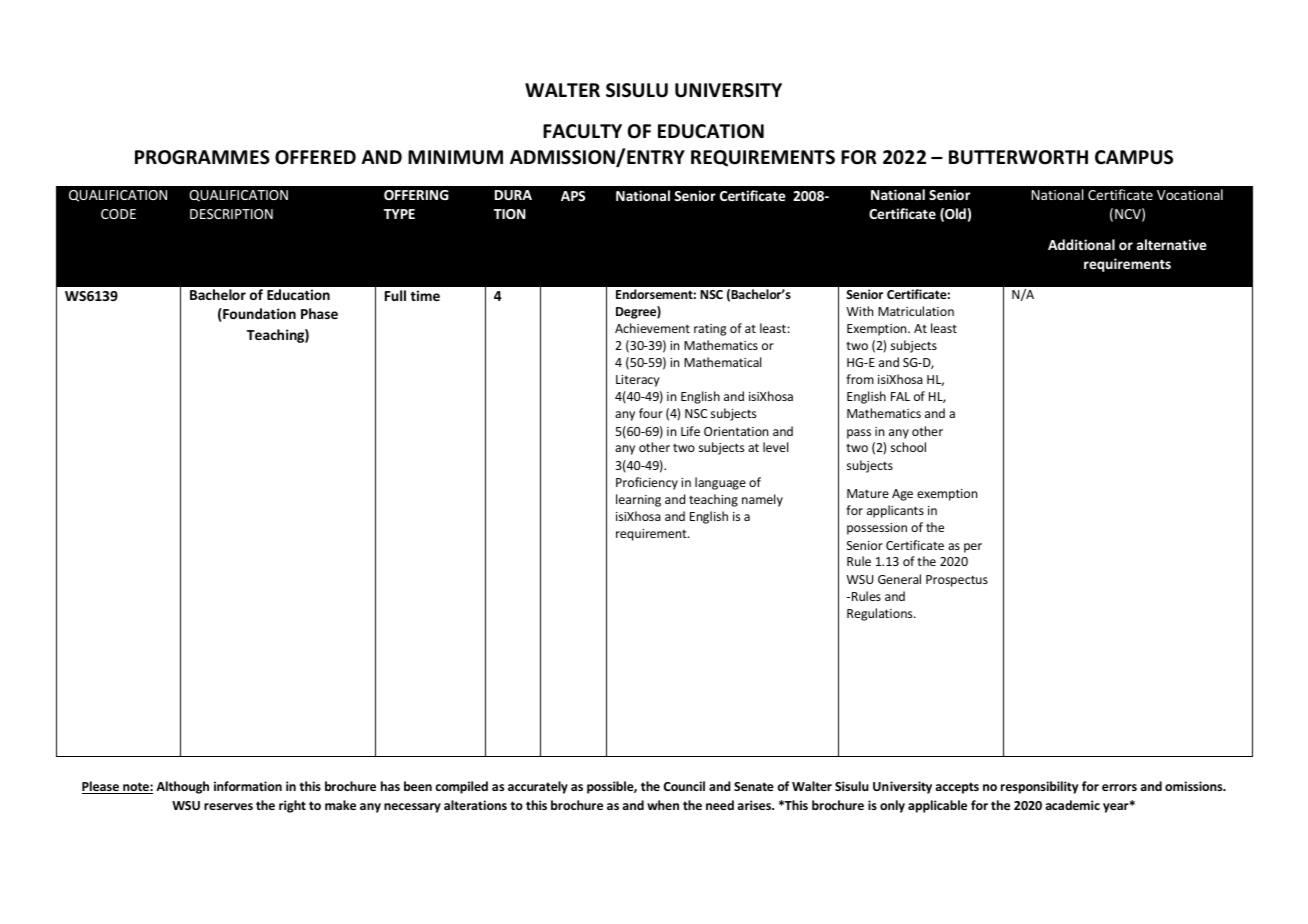 The width and height of the image is (1308, 924). Describe the element at coordinates (1018, 157) in the image. I see `BUTTERWORTH` at that location.
